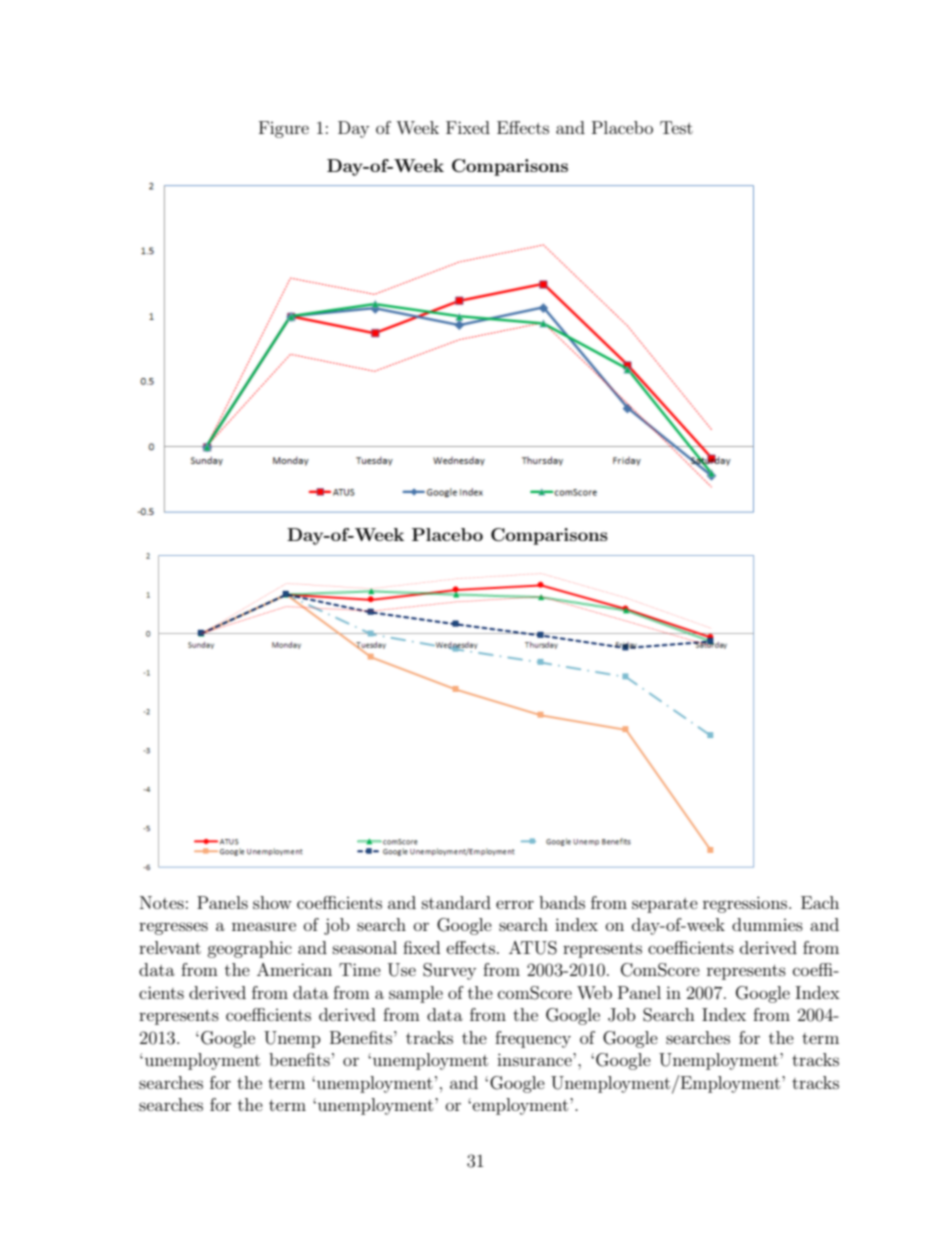 This image has height=1233, width=952. What do you see at coordinates (594, 992) in the image?
I see `Web` at bounding box center [594, 992].
